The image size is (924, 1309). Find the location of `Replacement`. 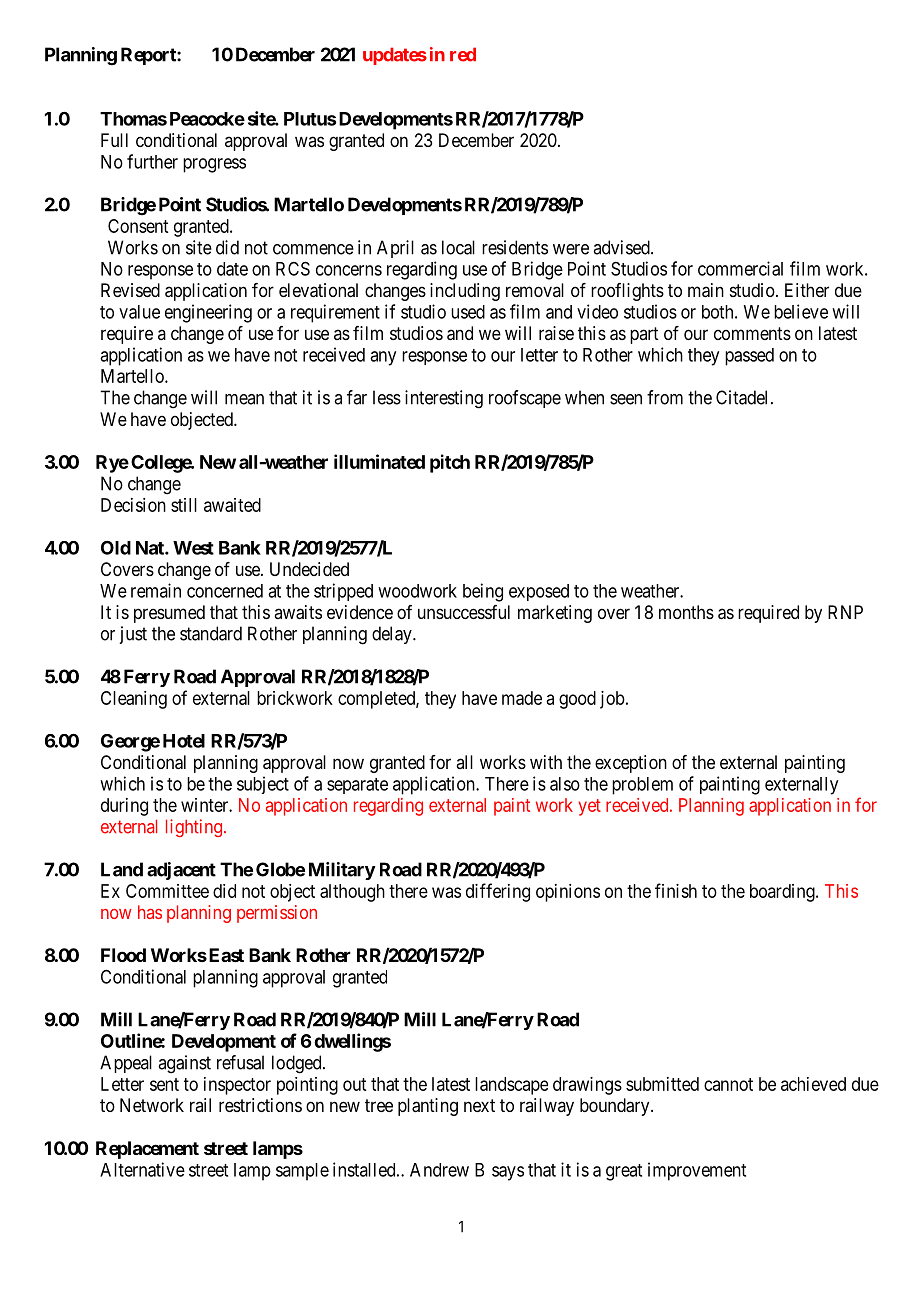

Replacement is located at coordinates (147, 1150).
